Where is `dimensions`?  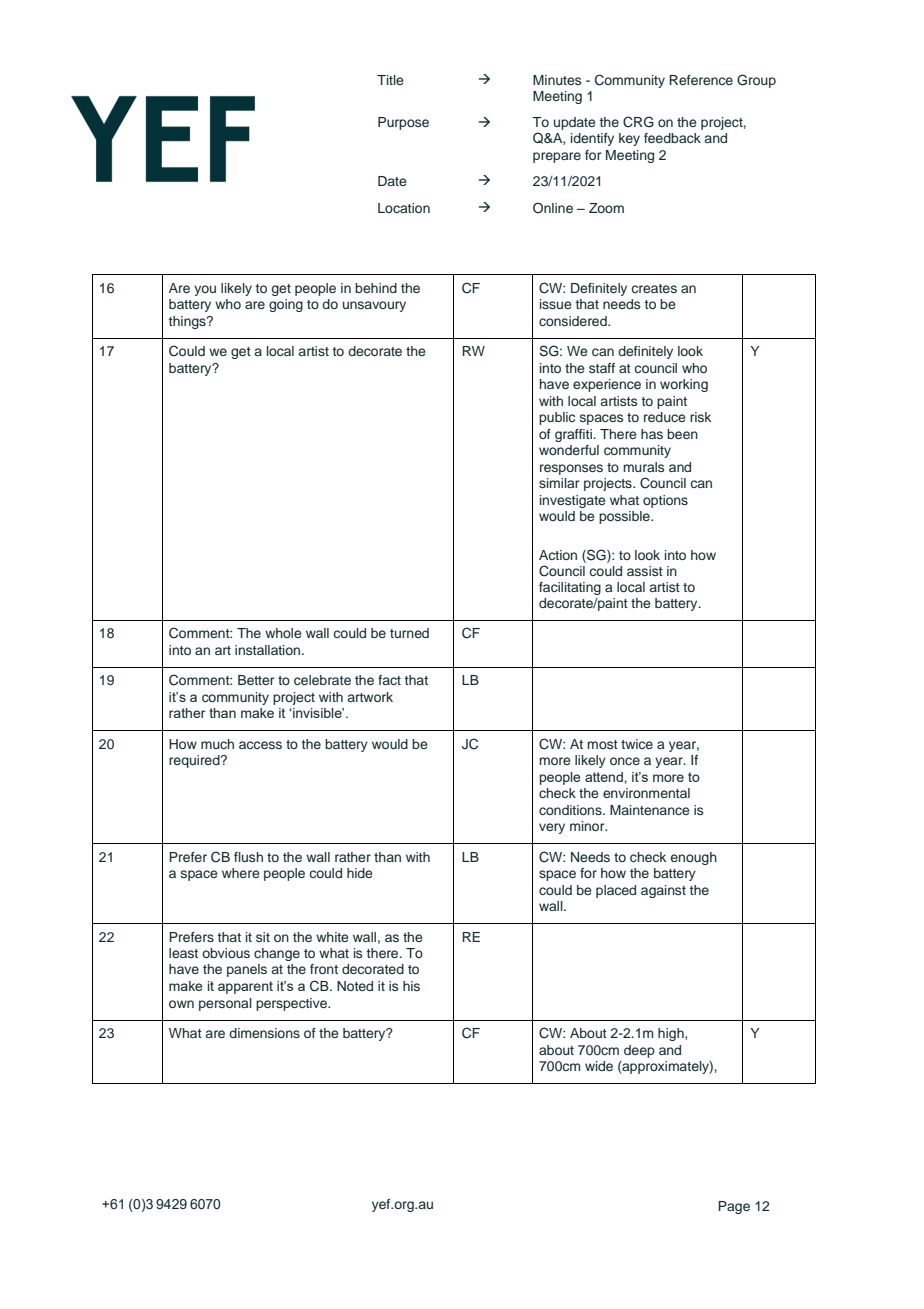 dimensions is located at coordinates (264, 1033).
